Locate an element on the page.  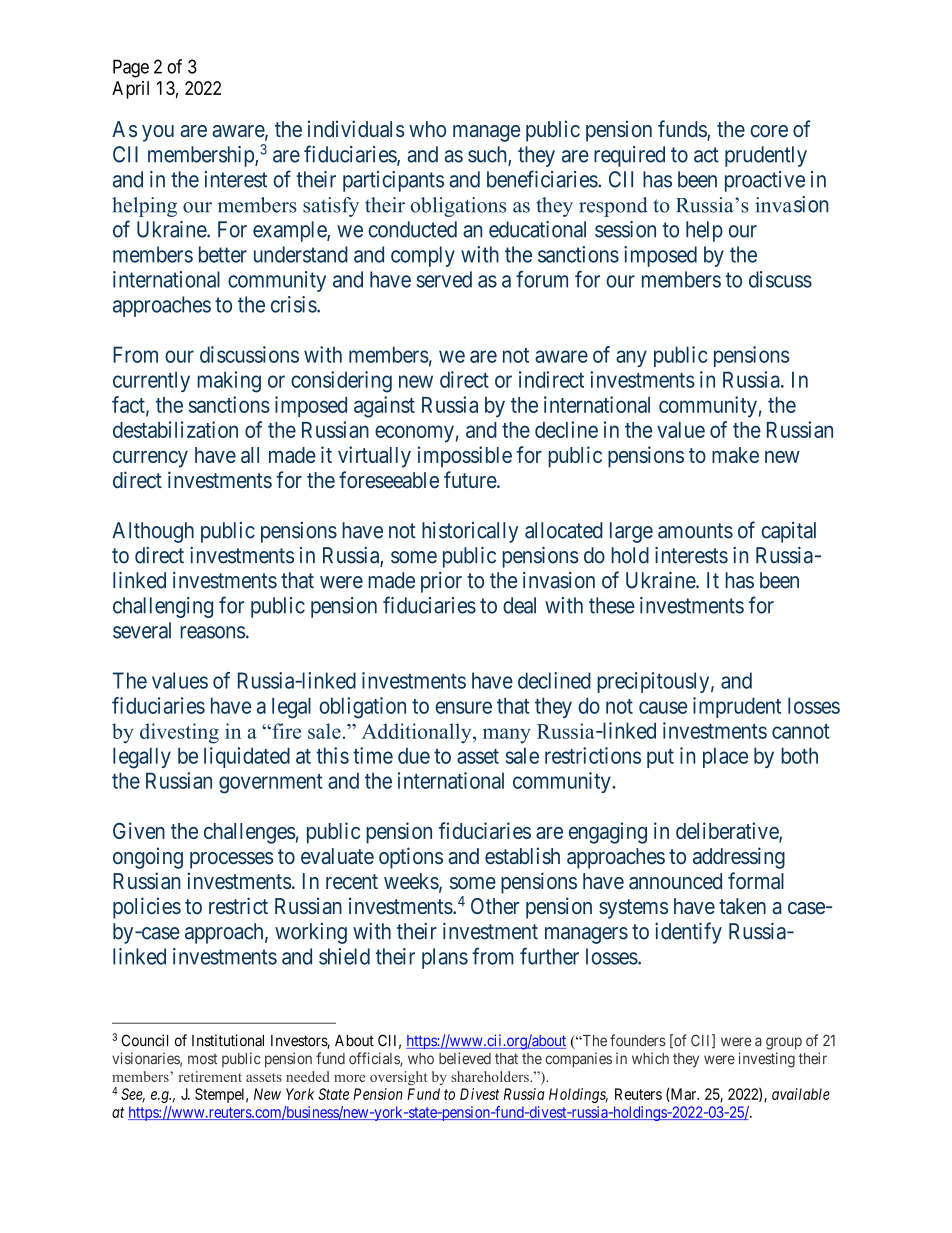
investing is located at coordinates (767, 1060).
